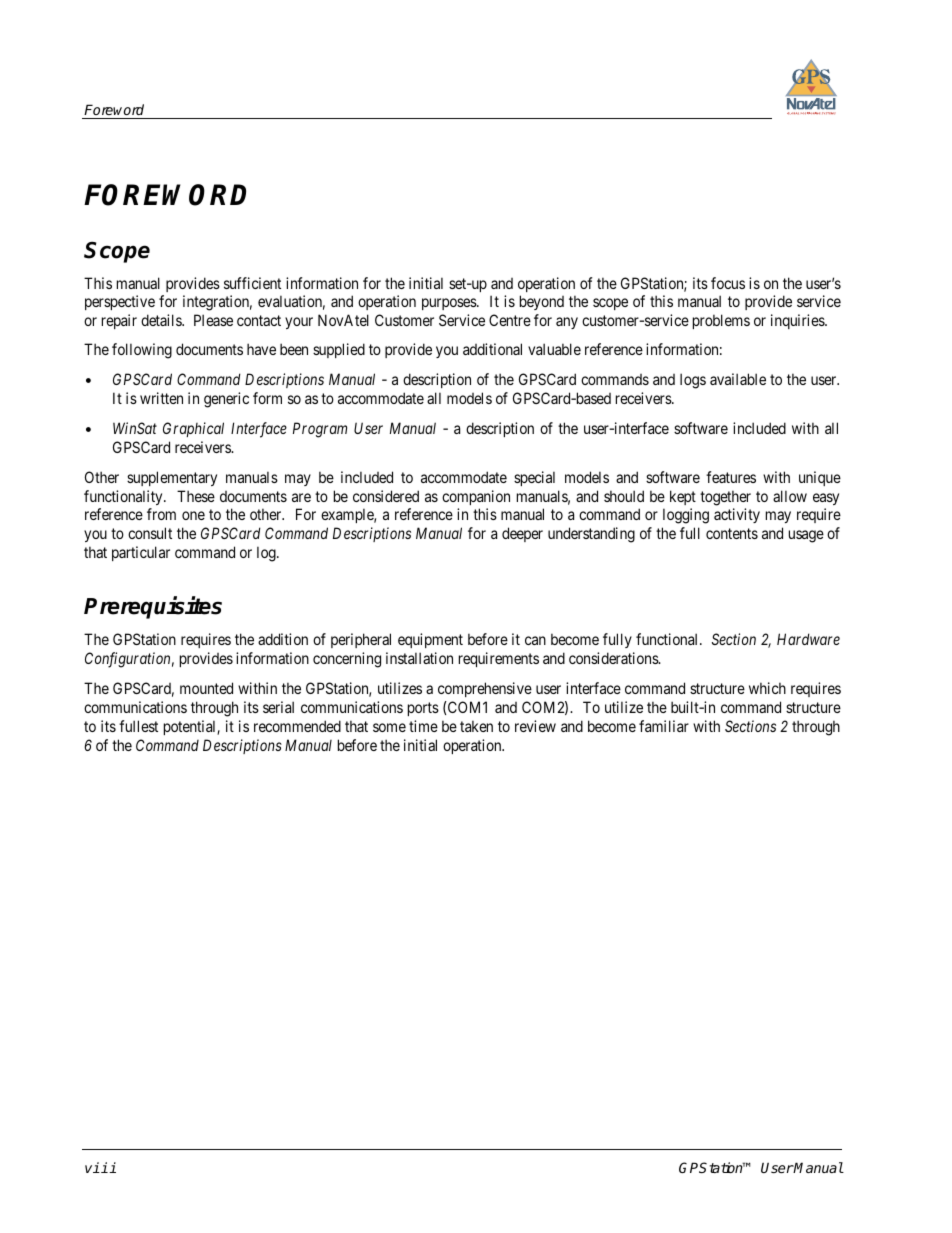 Image resolution: width=952 pixels, height=1233 pixels. Describe the element at coordinates (721, 321) in the screenshot. I see `problems` at that location.
